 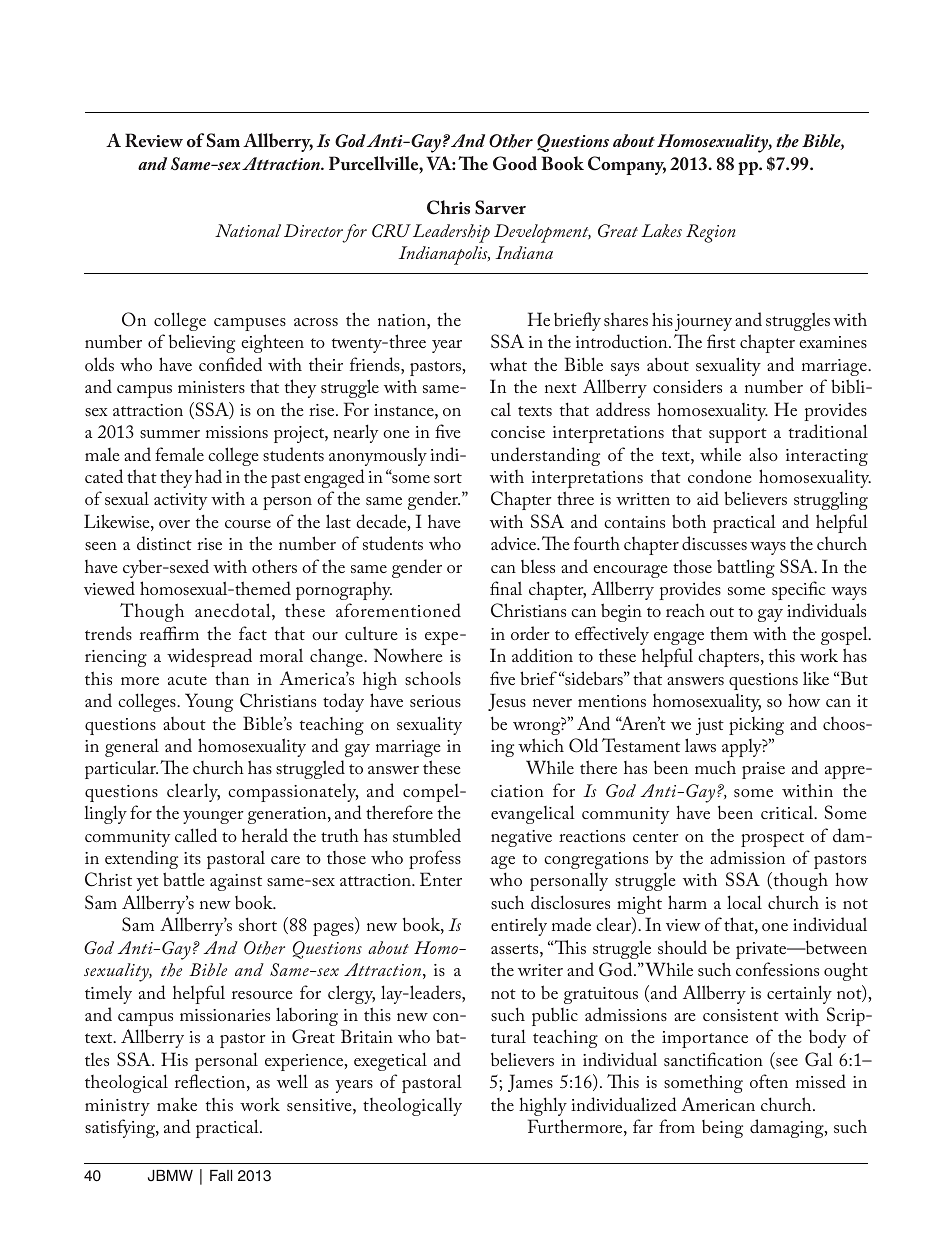 I want to click on schools, so click(x=433, y=678).
